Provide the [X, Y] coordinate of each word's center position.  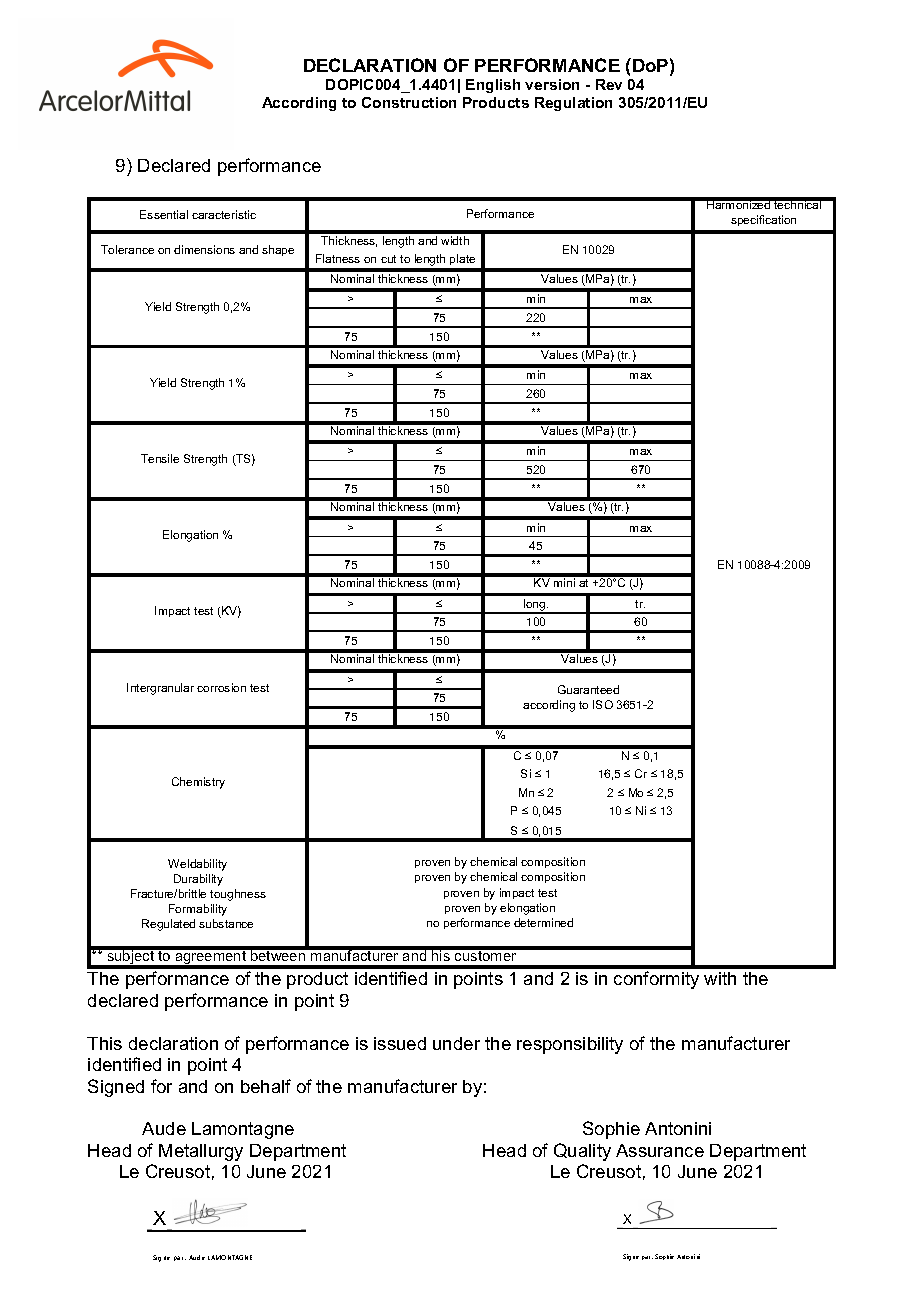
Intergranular [160, 689]
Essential [164, 214]
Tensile [160, 458]
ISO [603, 704]
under [456, 1043]
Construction [409, 102]
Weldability [197, 865]
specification [763, 220]
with [720, 978]
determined [543, 922]
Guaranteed [588, 689]
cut [388, 259]
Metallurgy [201, 1152]
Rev [609, 84]
